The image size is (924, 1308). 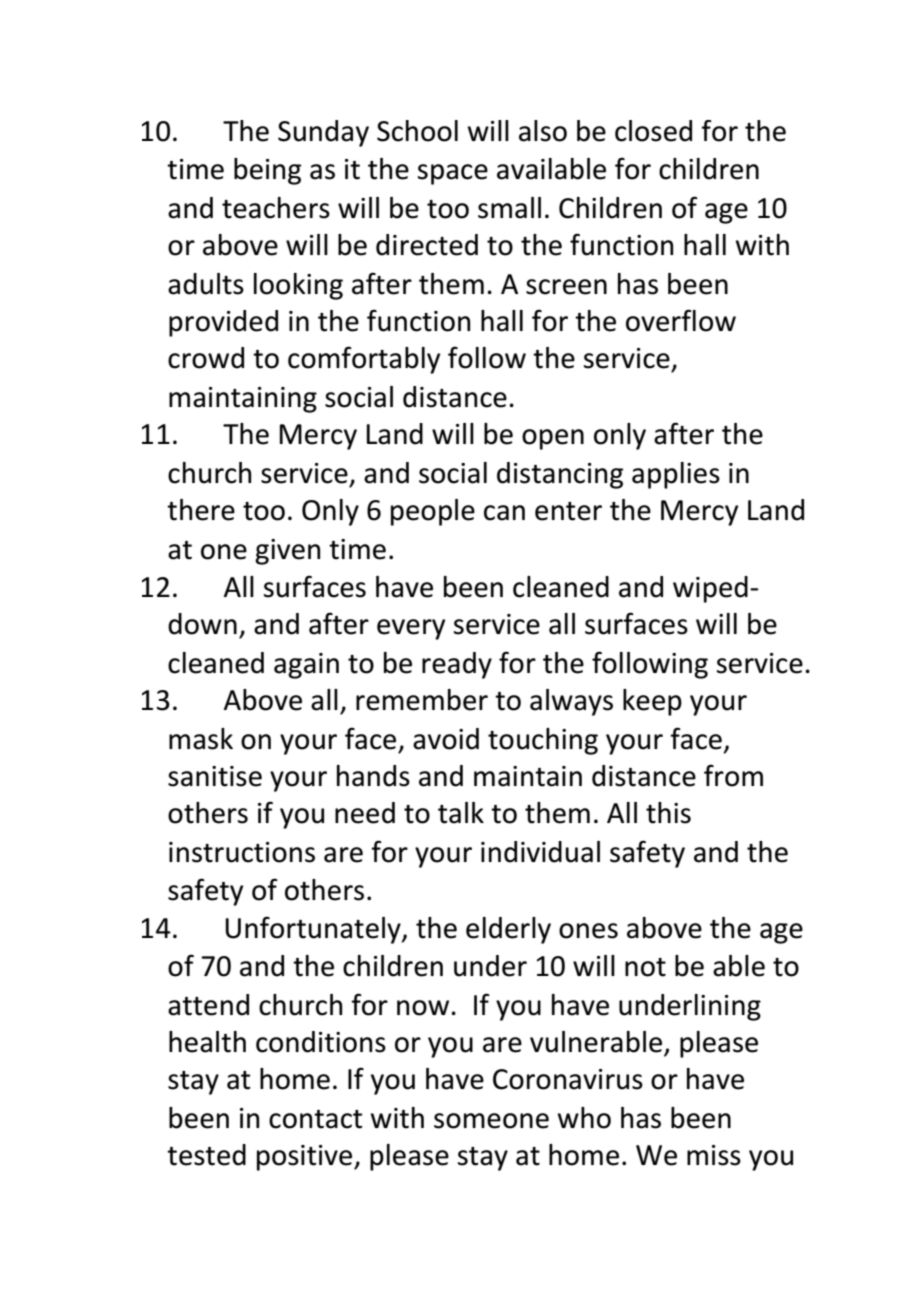 I want to click on someone, so click(x=491, y=1121).
